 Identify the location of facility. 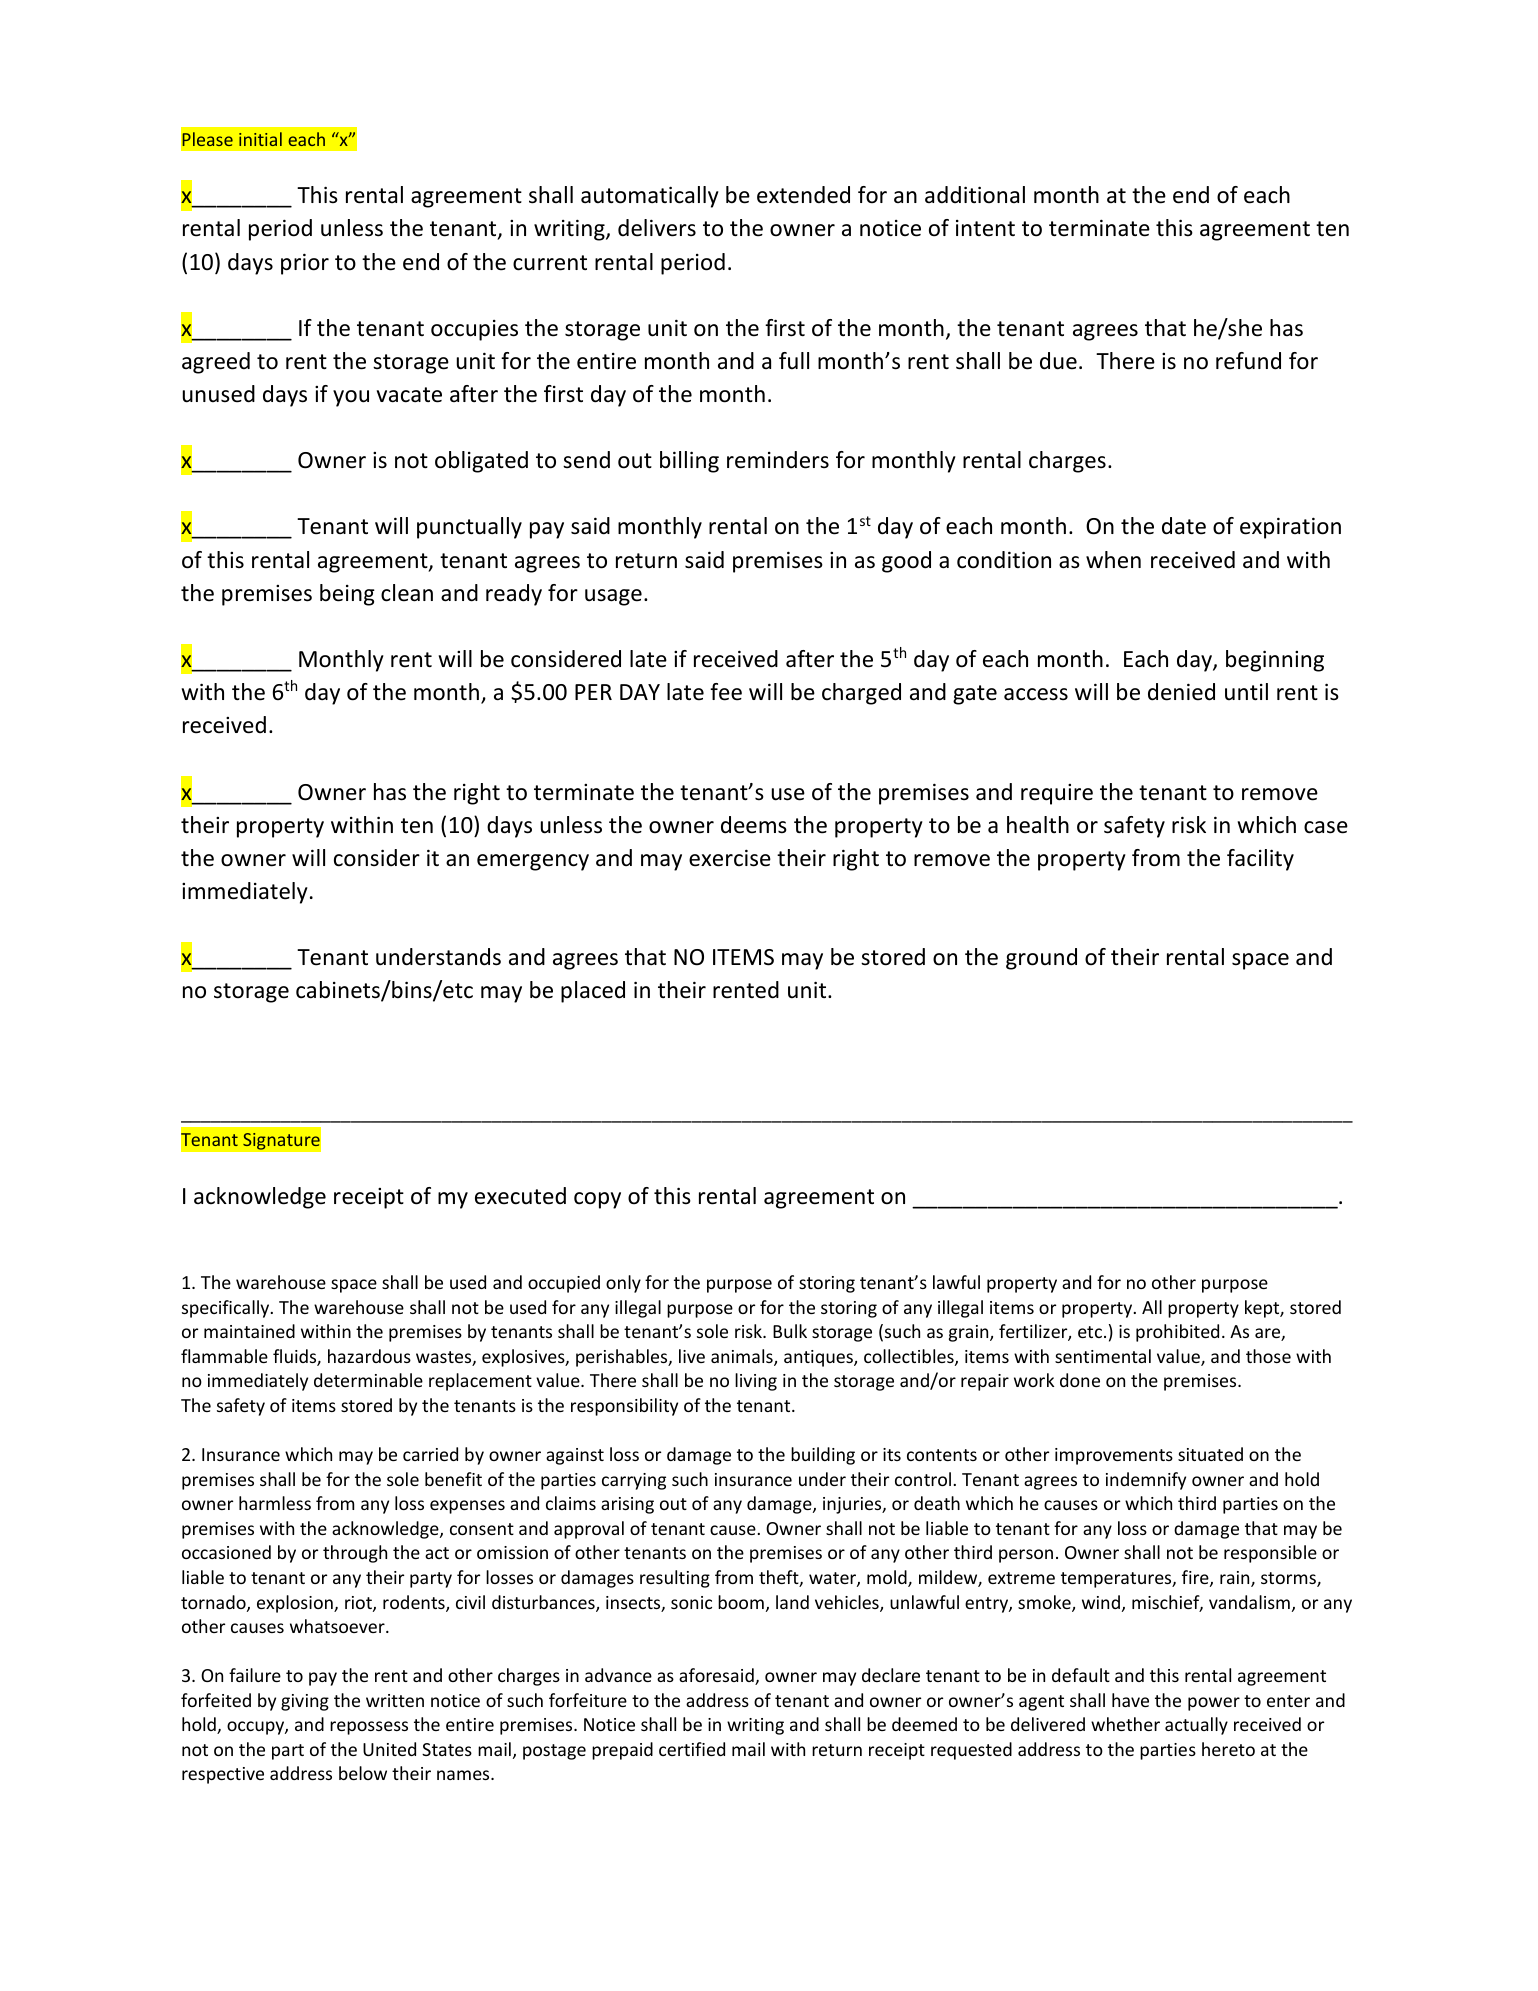
(1260, 860).
